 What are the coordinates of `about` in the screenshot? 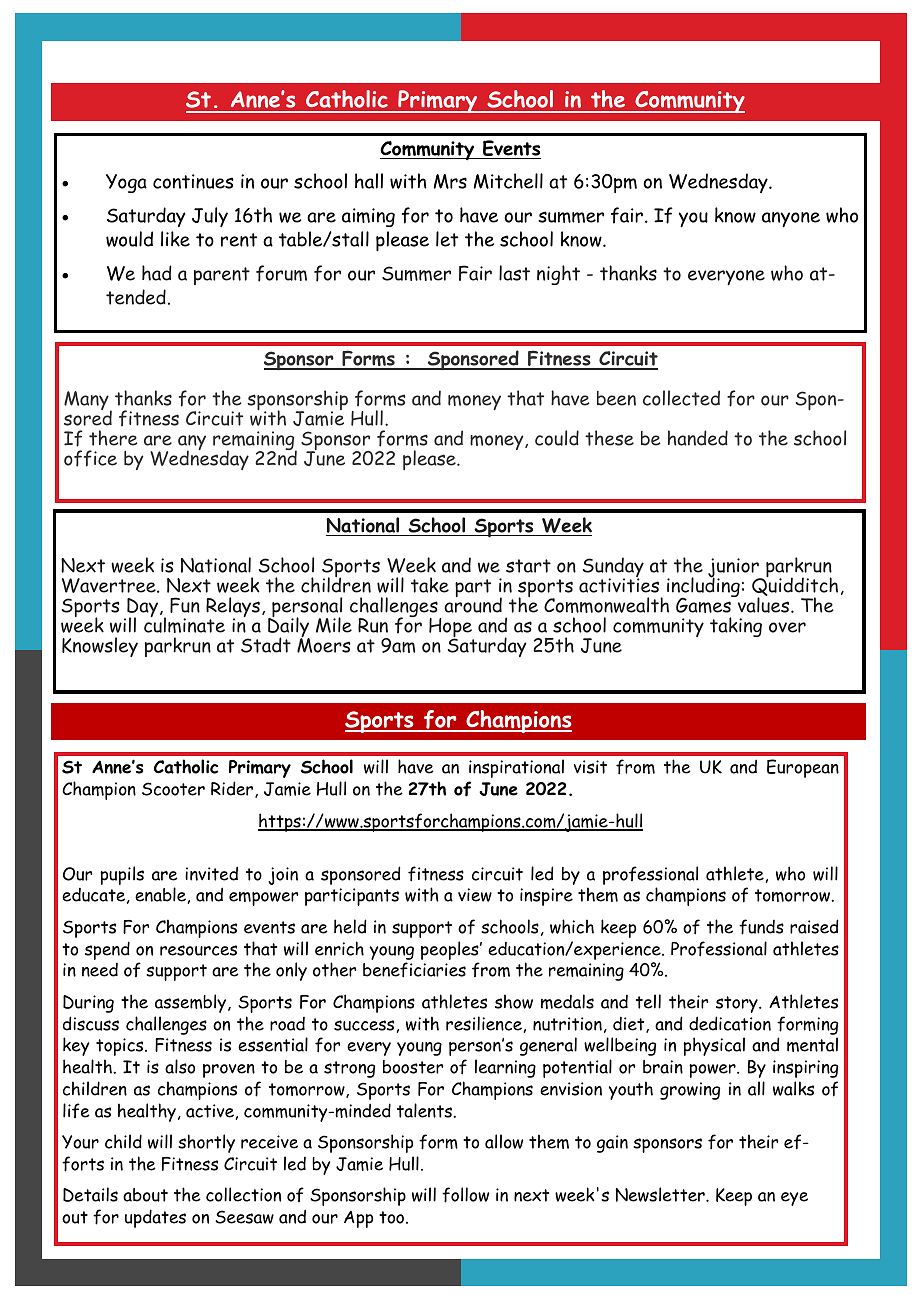 It's located at (145, 1195).
